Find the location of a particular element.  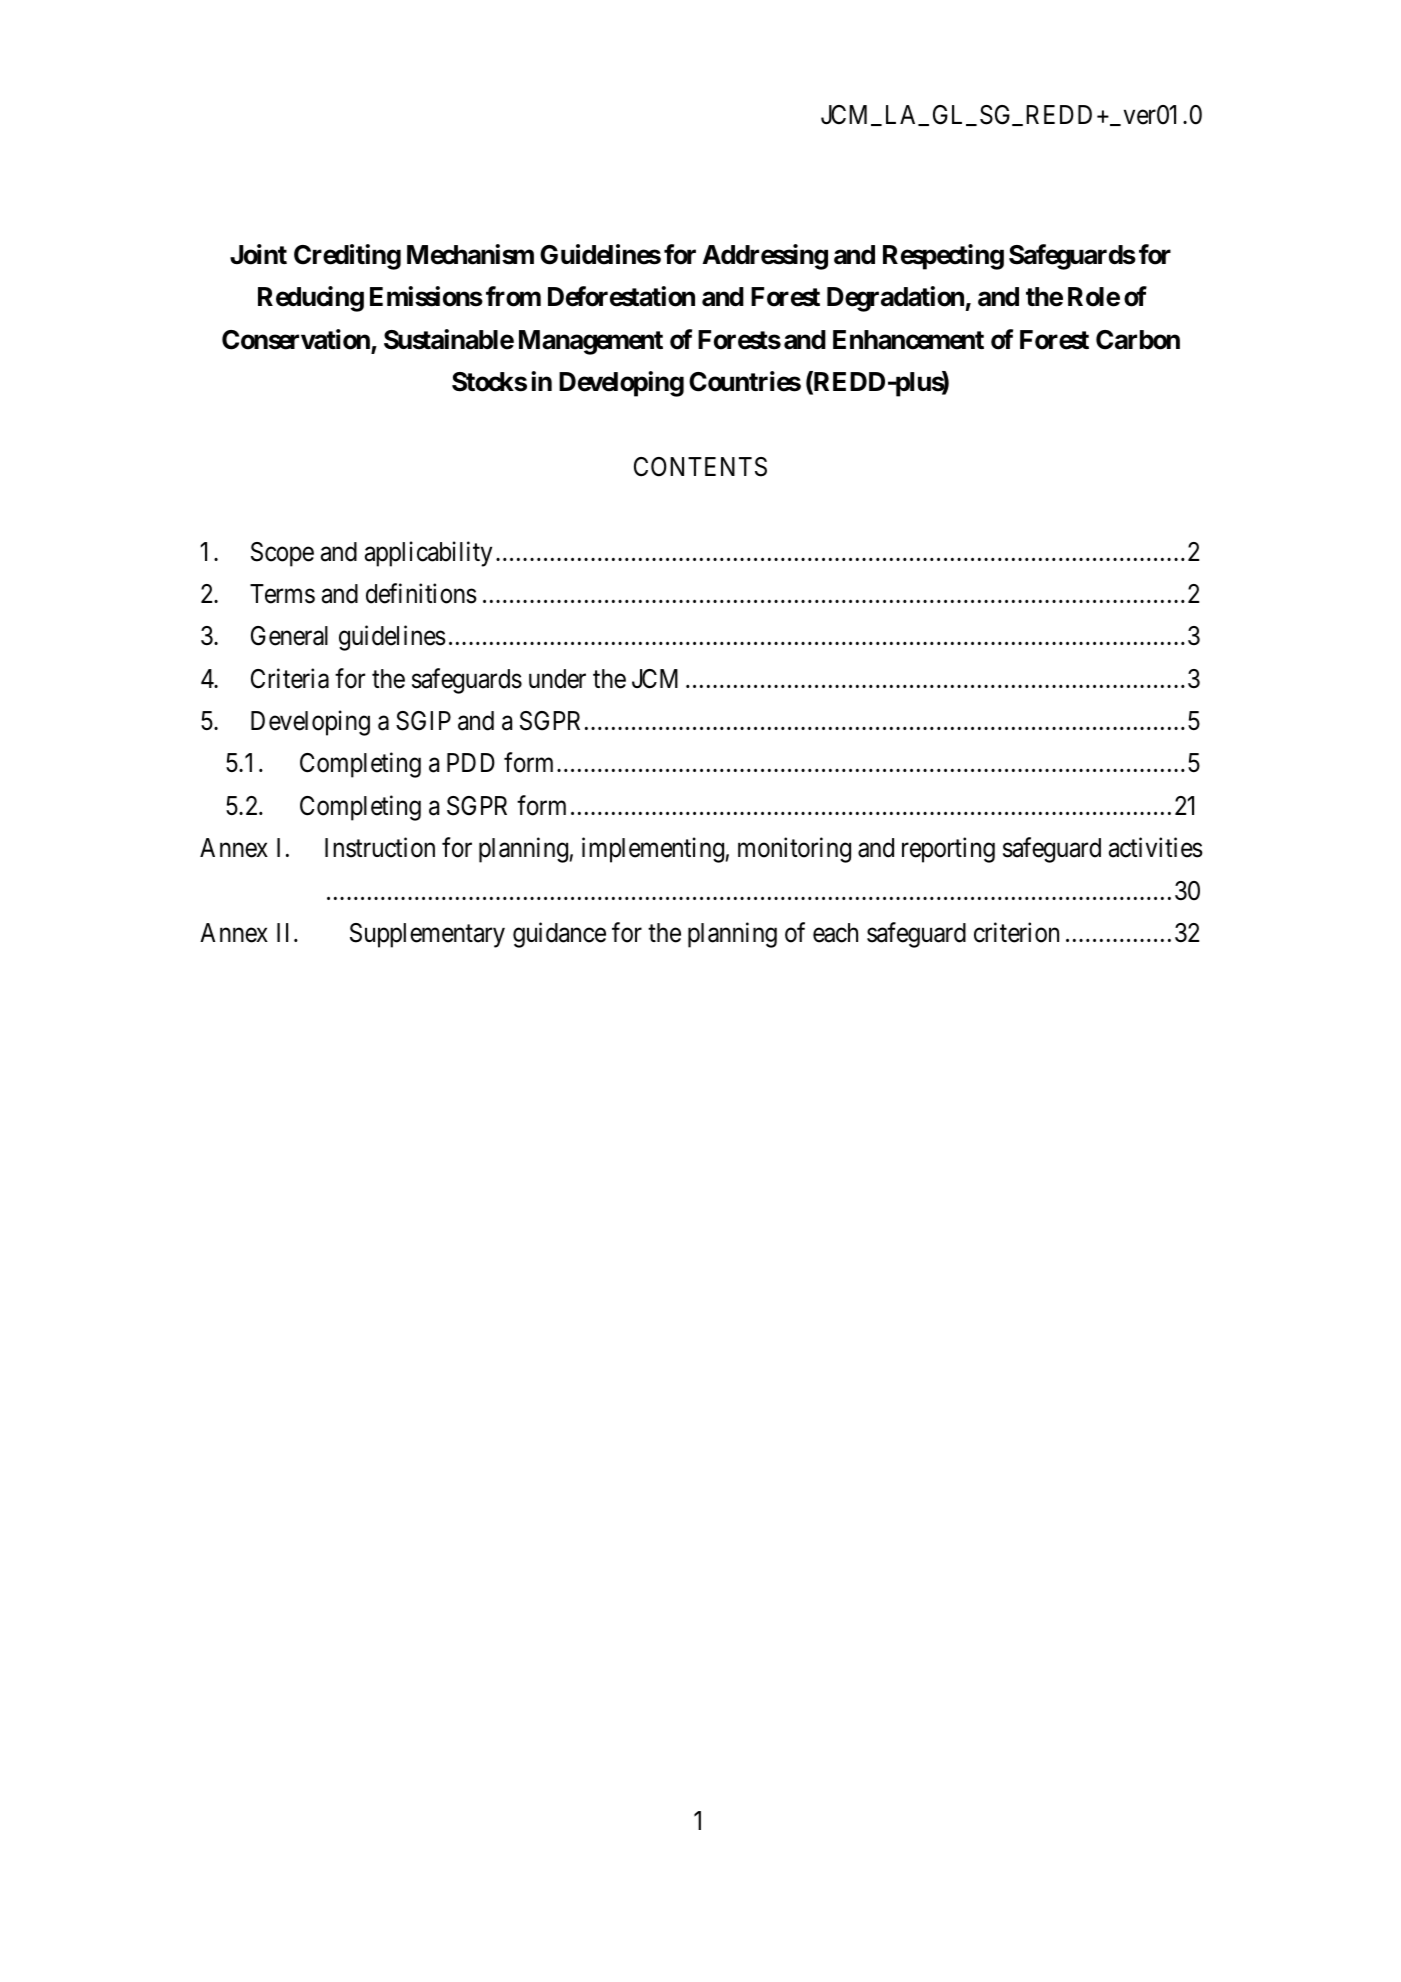

activities is located at coordinates (1156, 847).
